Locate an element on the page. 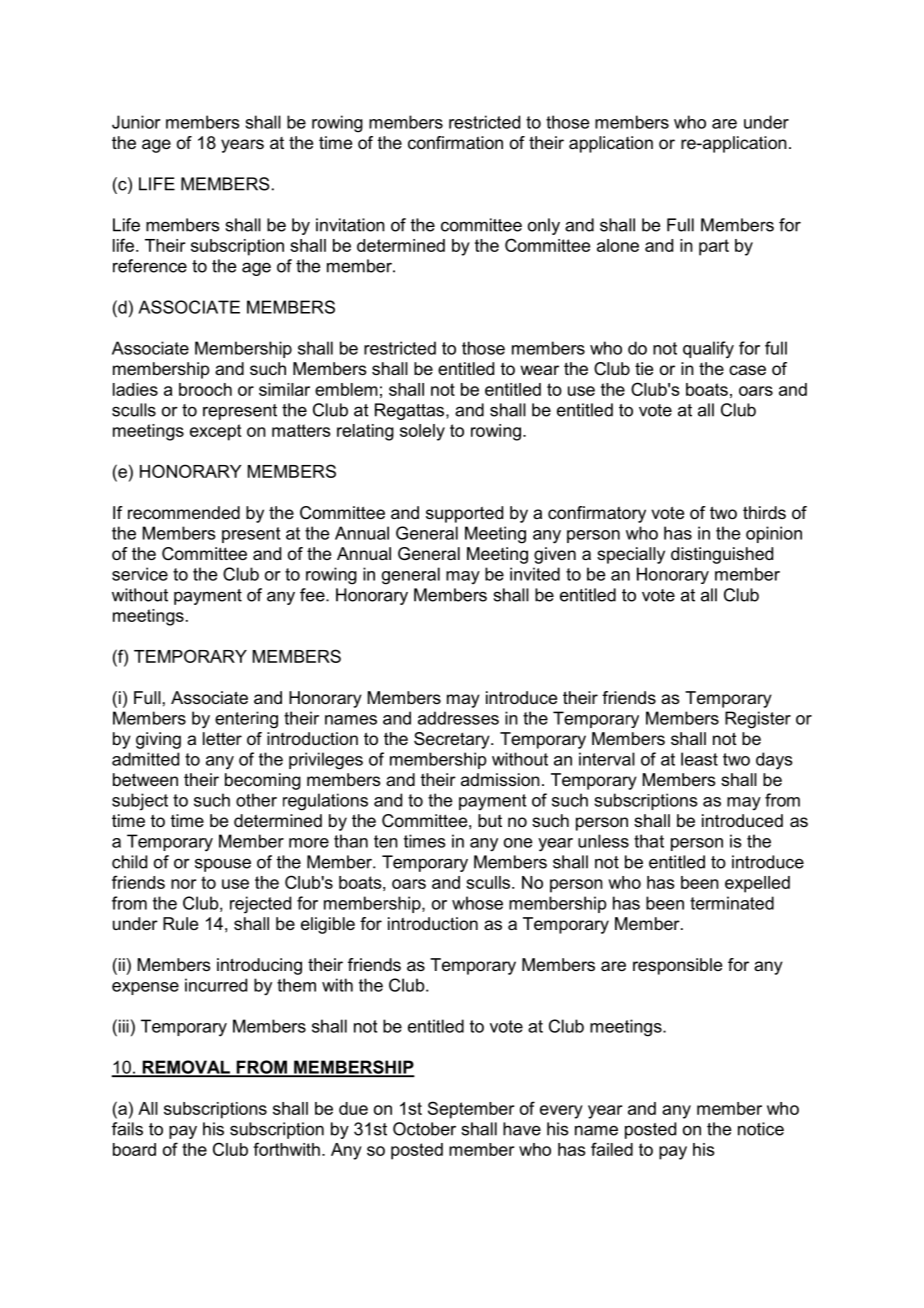  notice is located at coordinates (761, 1129).
